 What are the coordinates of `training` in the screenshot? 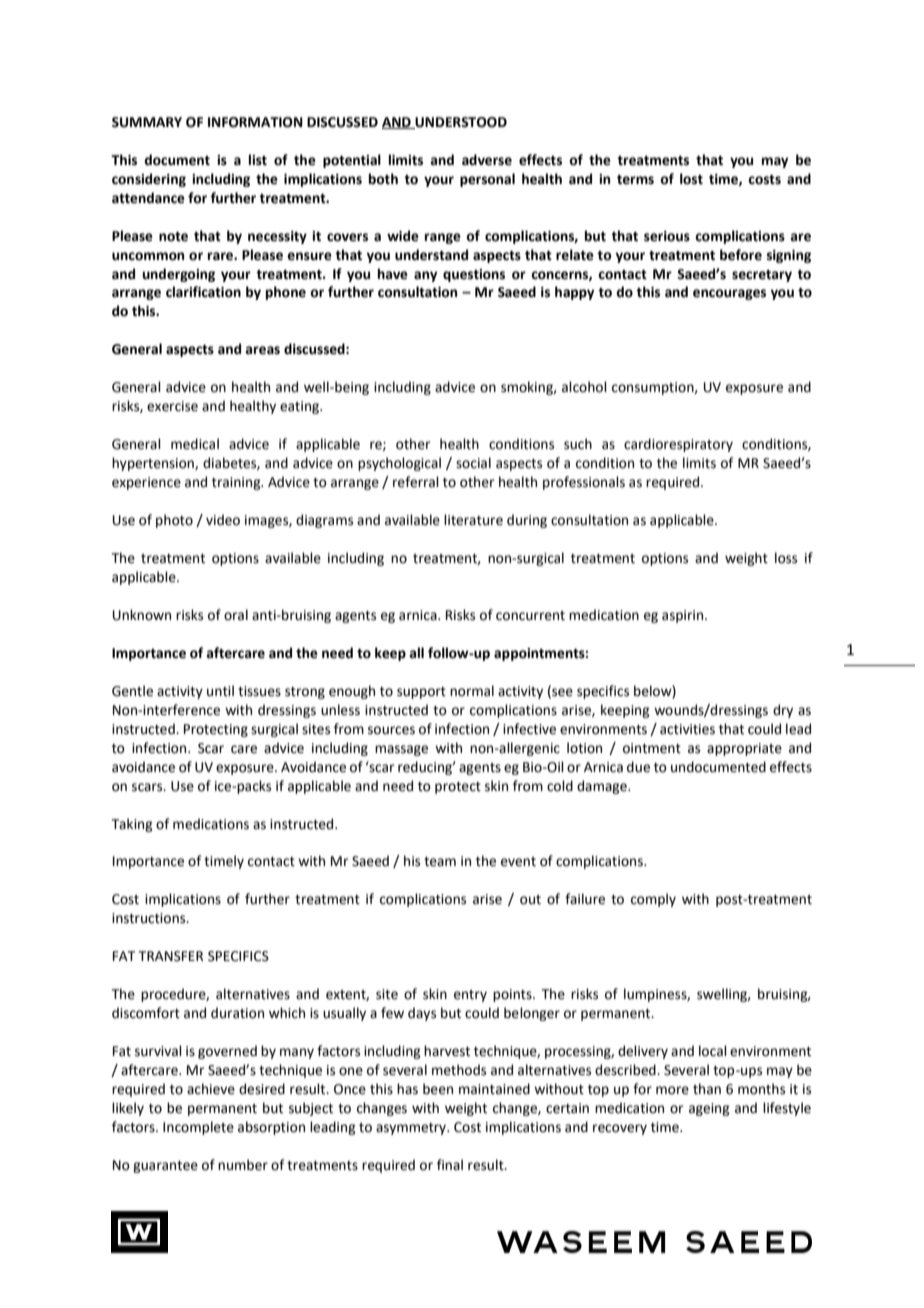 It's located at (237, 483).
